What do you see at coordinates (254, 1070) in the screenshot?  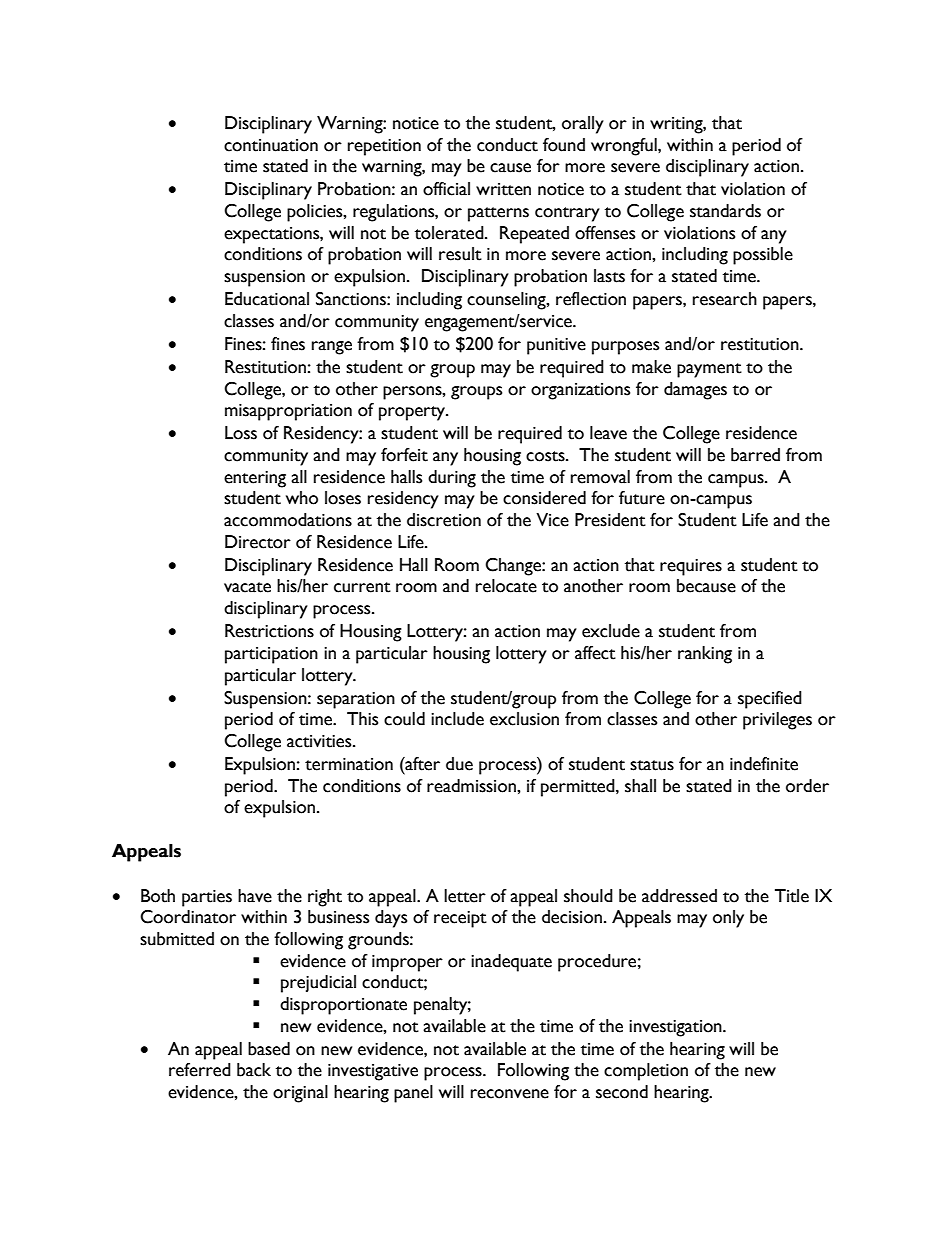 I see `back` at bounding box center [254, 1070].
